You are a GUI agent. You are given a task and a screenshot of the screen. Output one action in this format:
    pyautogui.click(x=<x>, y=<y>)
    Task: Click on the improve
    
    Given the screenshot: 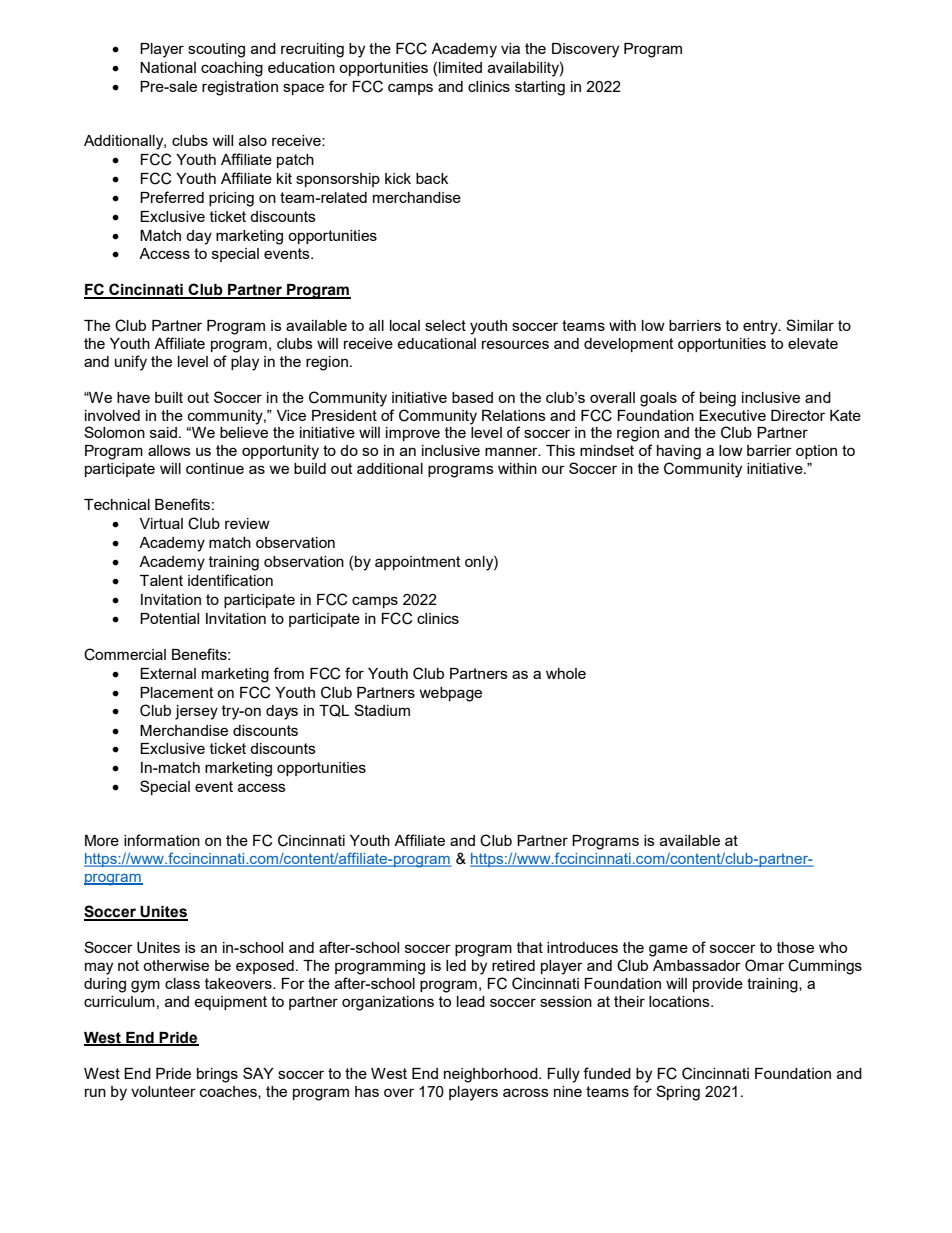 What is the action you would take?
    pyautogui.click(x=413, y=434)
